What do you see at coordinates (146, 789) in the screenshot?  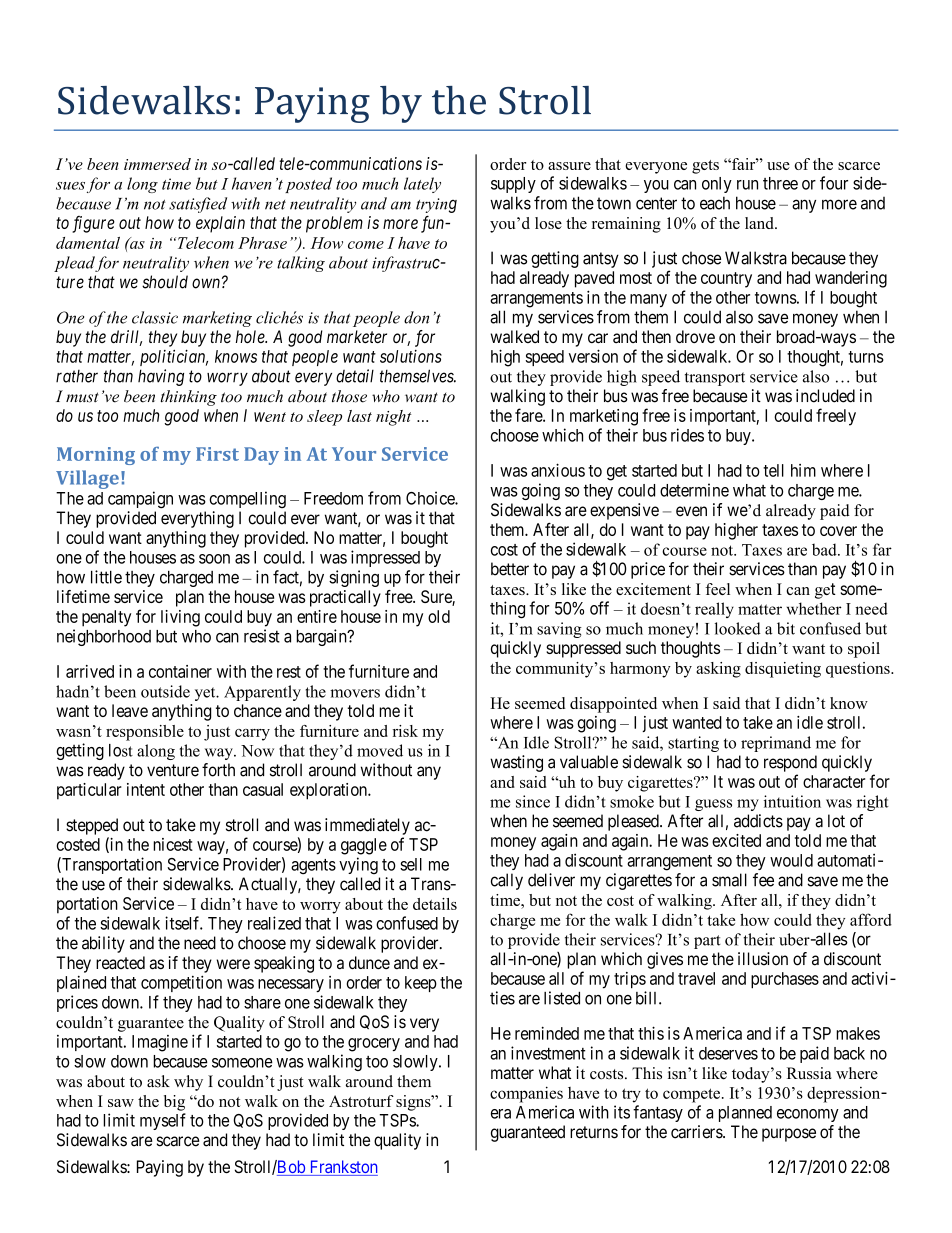 I see `intent` at bounding box center [146, 789].
